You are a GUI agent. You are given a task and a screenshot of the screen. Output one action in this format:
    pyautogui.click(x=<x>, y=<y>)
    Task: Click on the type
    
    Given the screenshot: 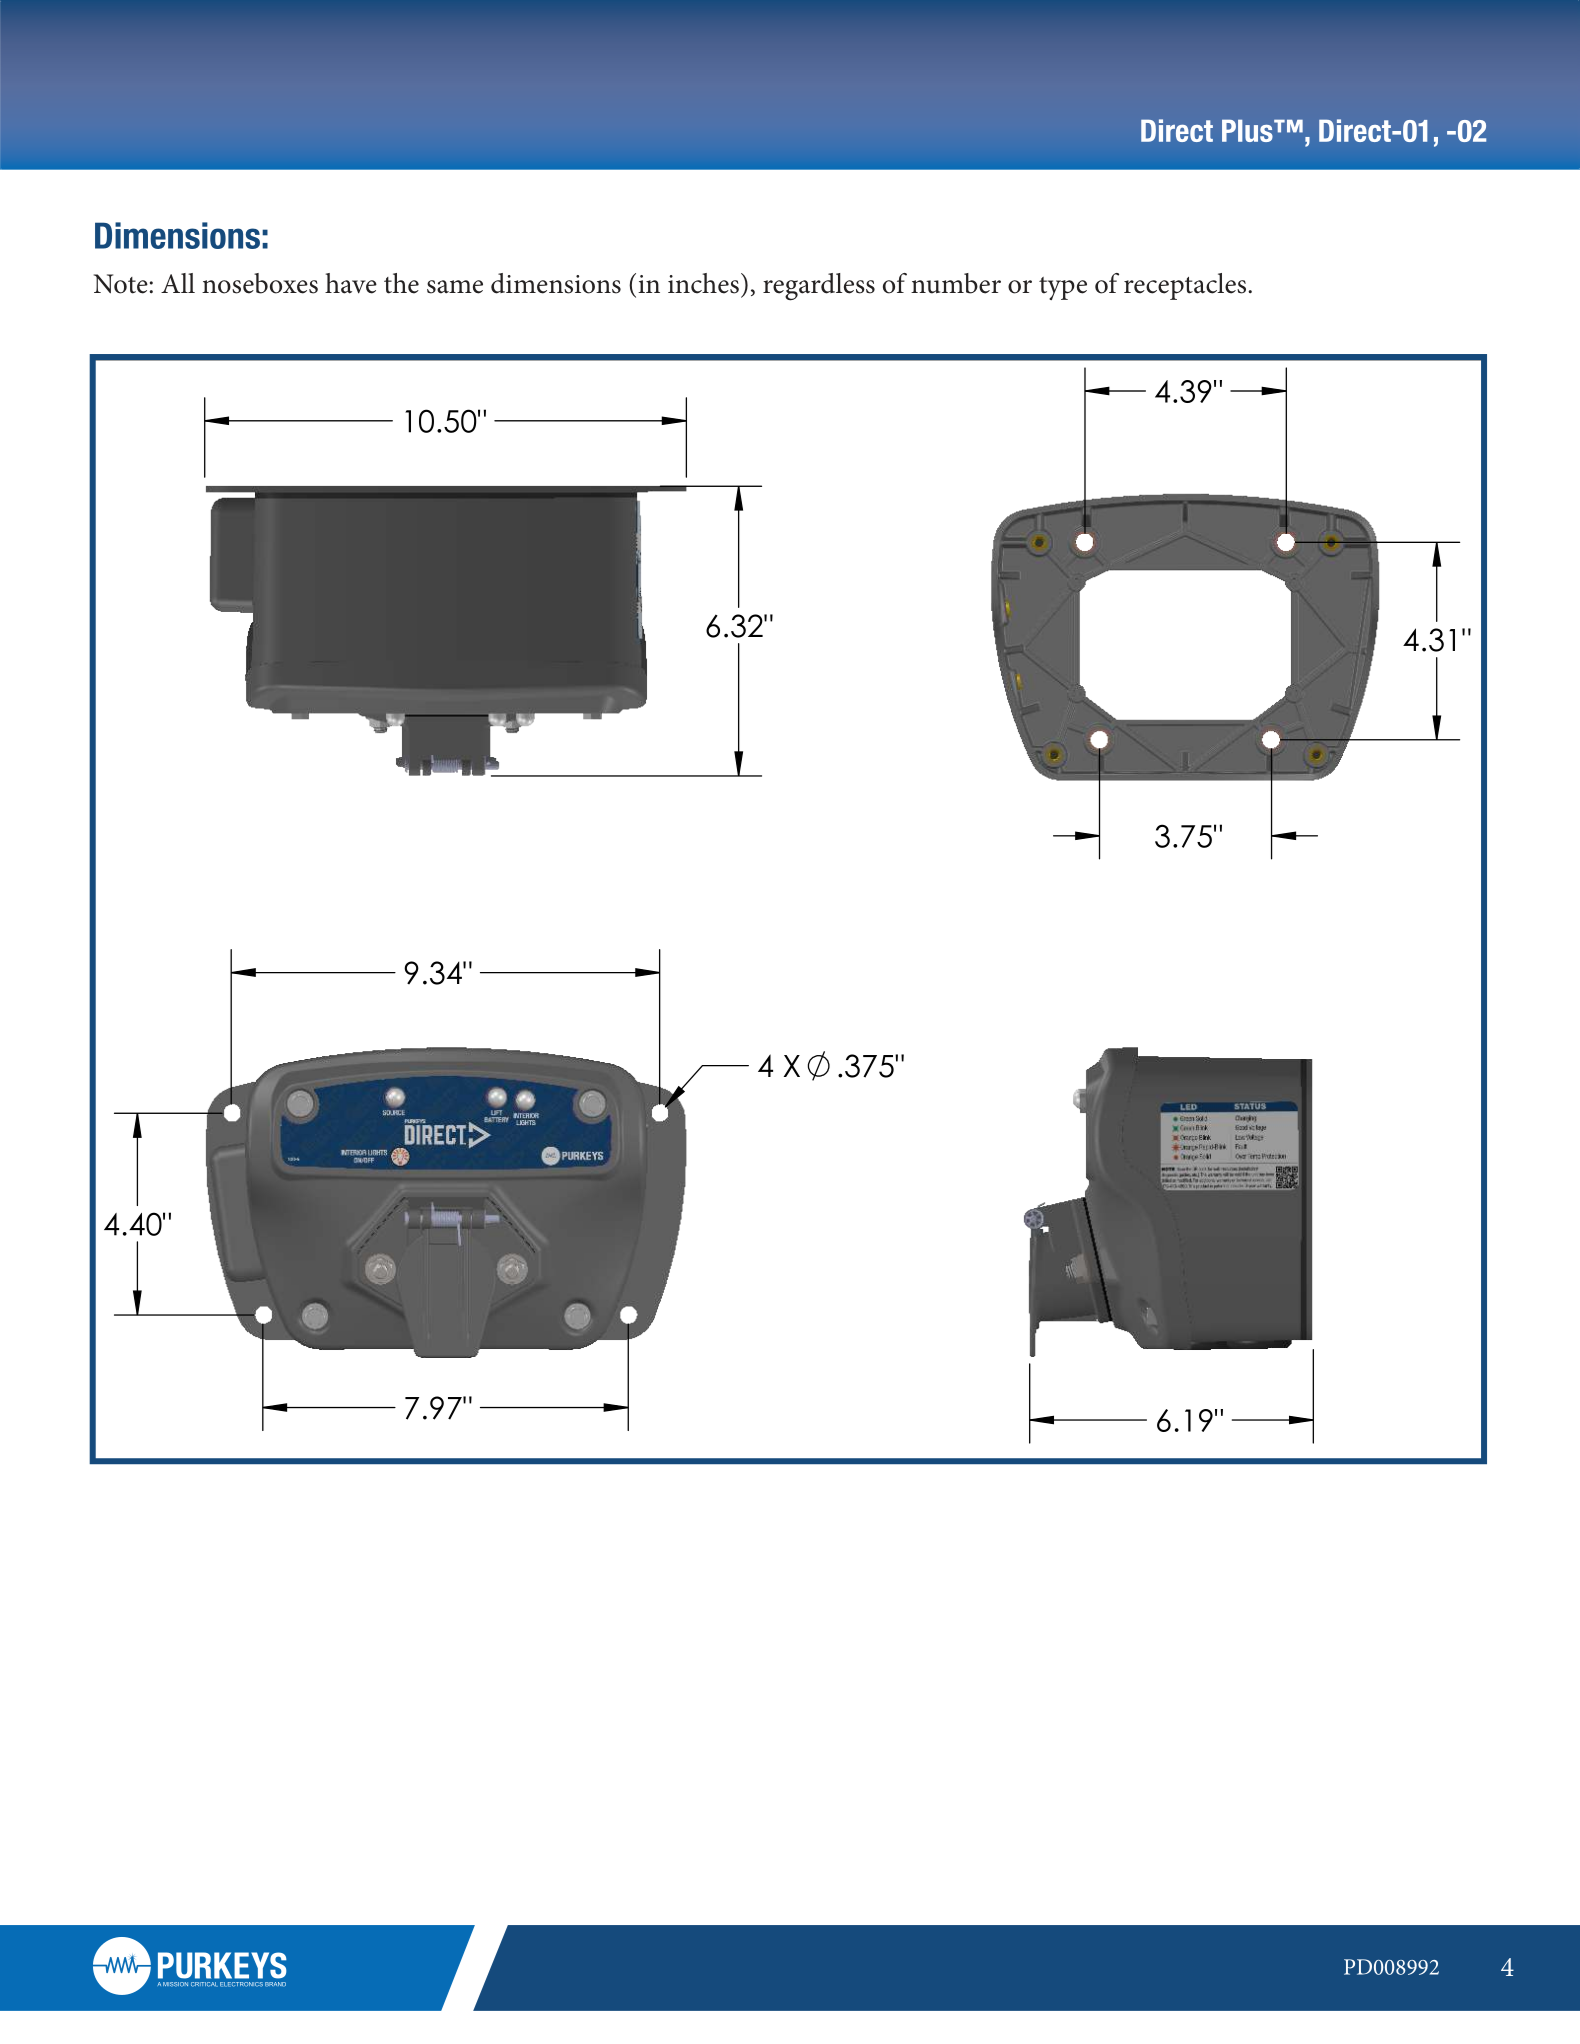 What is the action you would take?
    pyautogui.click(x=1063, y=288)
